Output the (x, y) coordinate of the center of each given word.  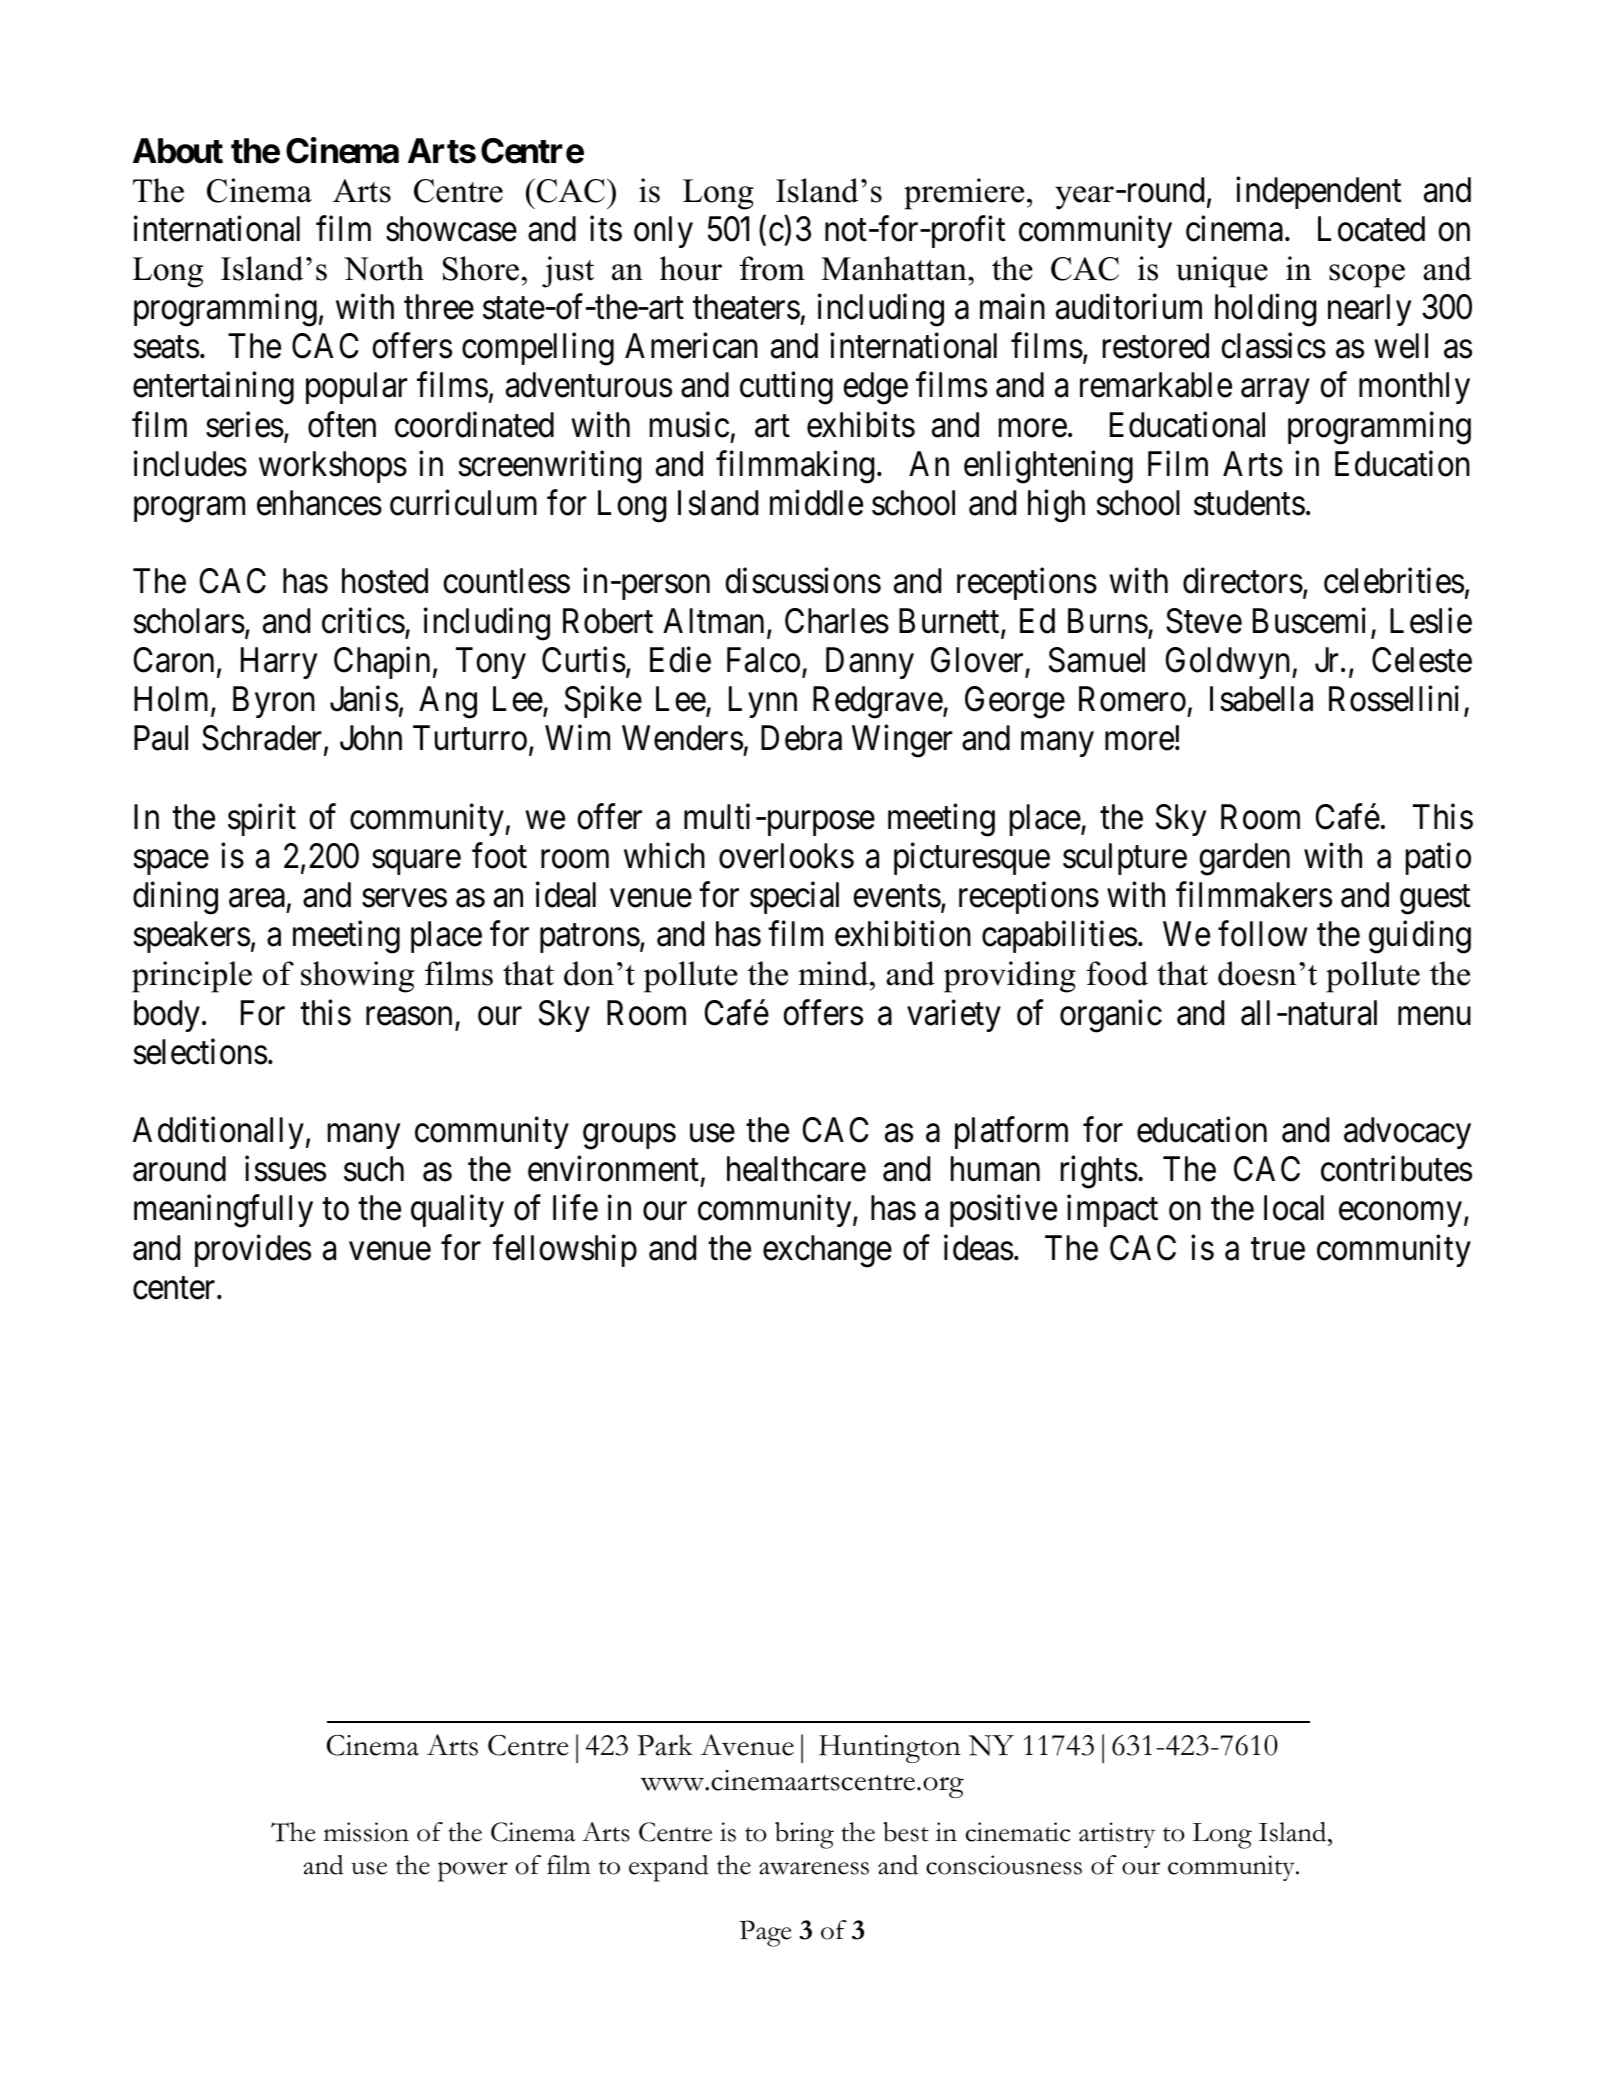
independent (1318, 193)
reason (409, 1016)
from (772, 268)
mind (834, 973)
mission (366, 1832)
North (384, 268)
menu (1434, 1016)
